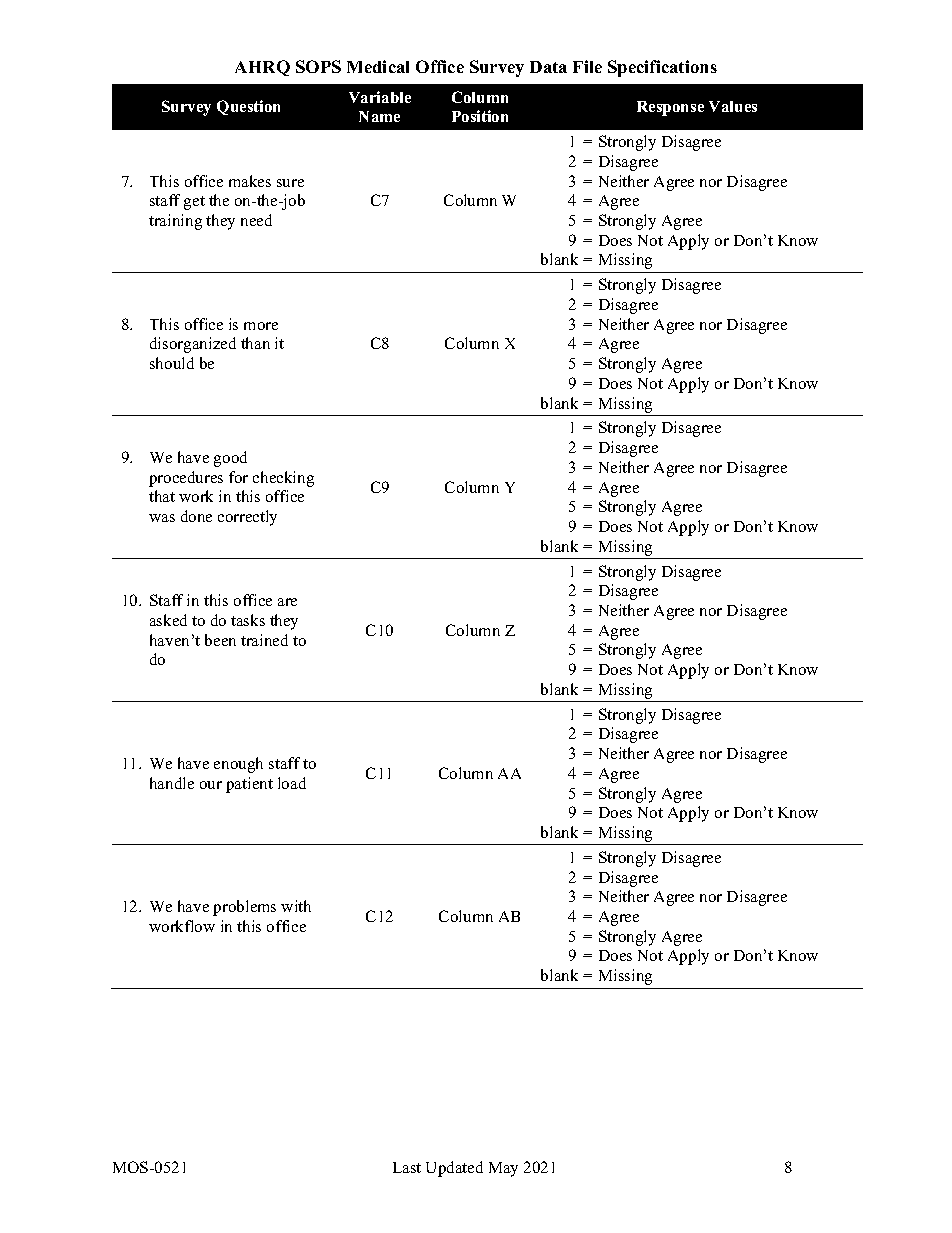 The width and height of the page is (952, 1233). Describe the element at coordinates (670, 108) in the page. I see `Response` at that location.
